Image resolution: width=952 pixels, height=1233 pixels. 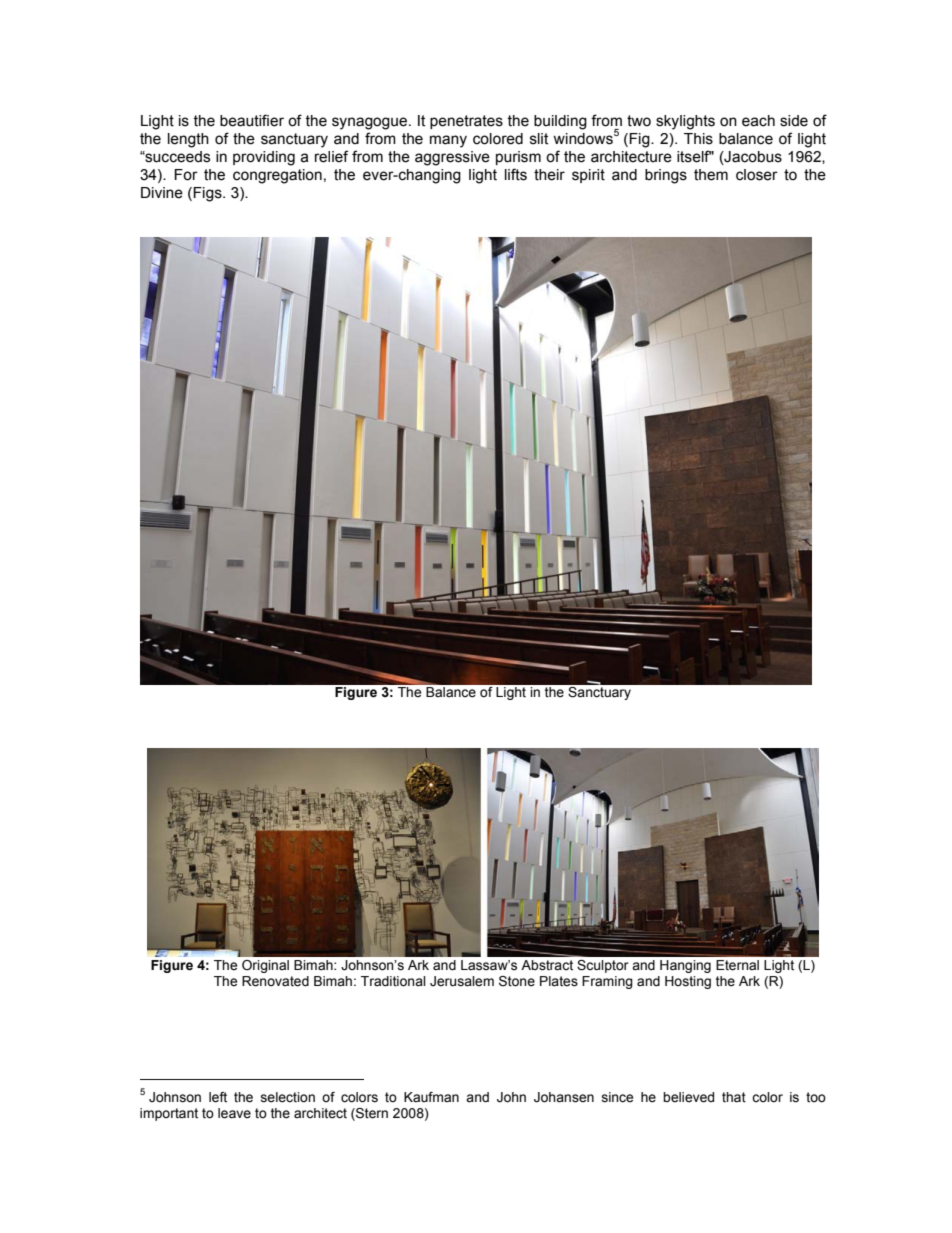 What do you see at coordinates (516, 174) in the screenshot?
I see `lifts` at bounding box center [516, 174].
